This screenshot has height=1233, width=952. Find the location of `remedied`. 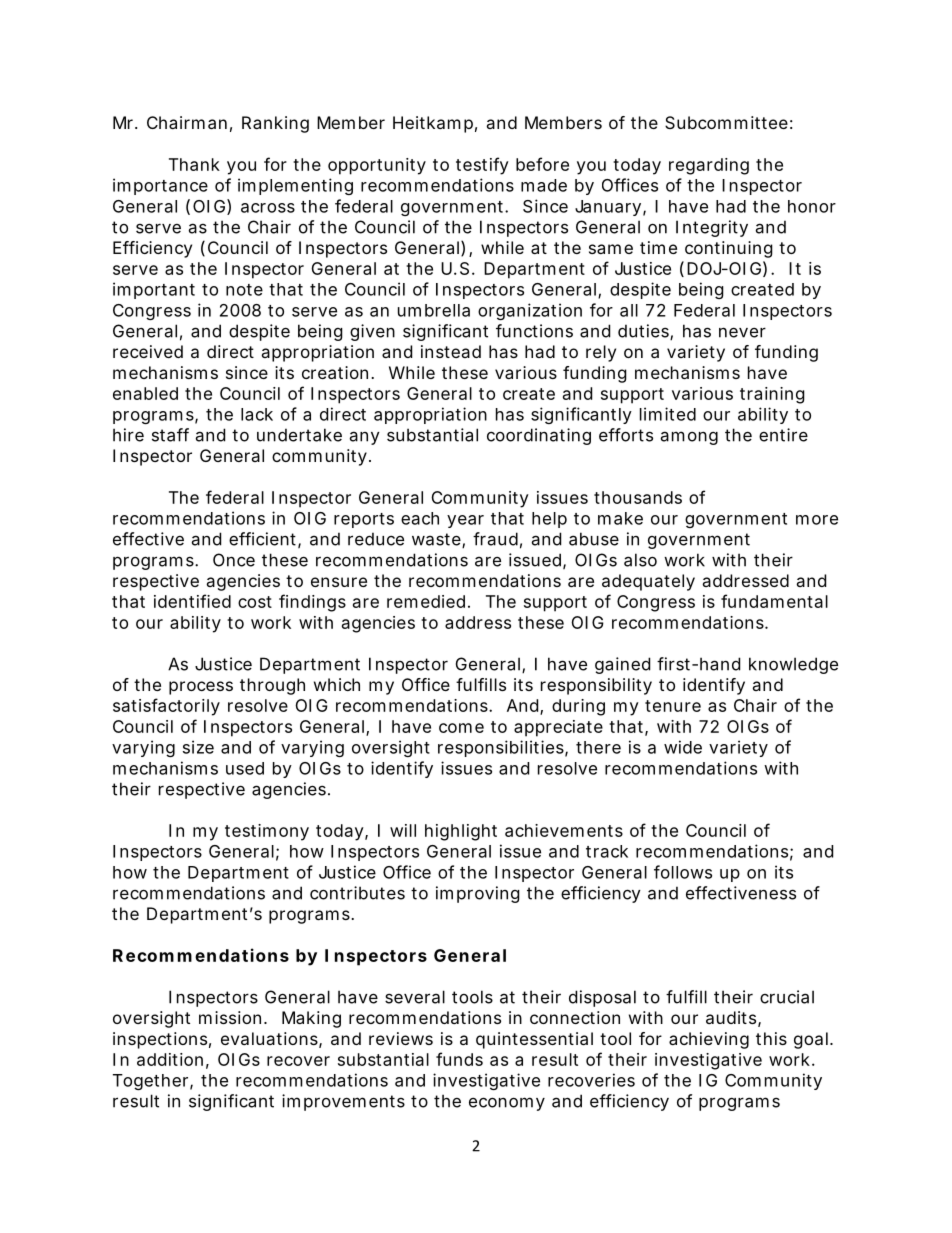

remedied is located at coordinates (428, 601).
